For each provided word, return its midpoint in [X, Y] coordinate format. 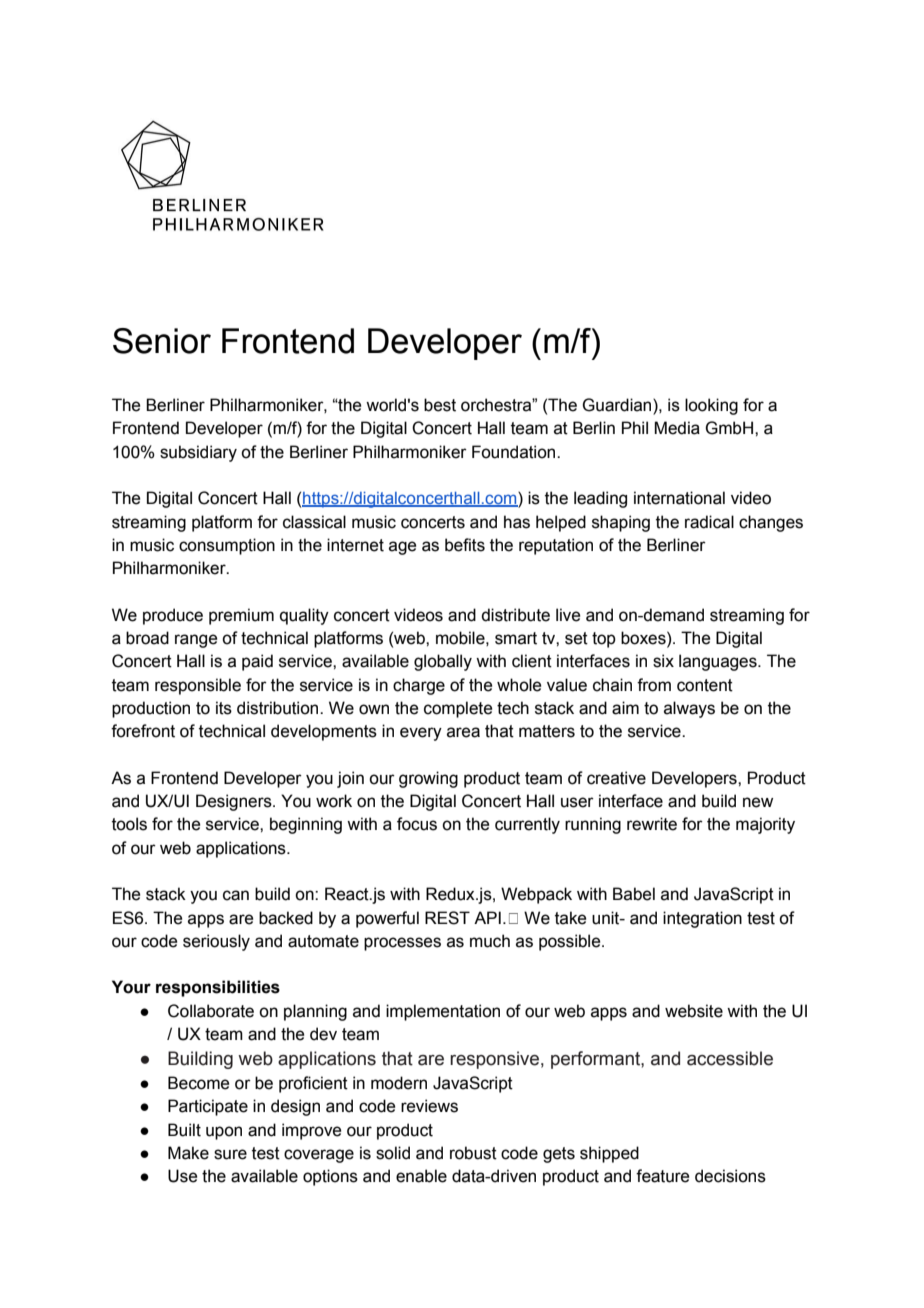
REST [447, 918]
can [236, 895]
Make [188, 1153]
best [440, 405]
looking [711, 406]
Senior [162, 341]
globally [443, 662]
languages [719, 662]
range [196, 641]
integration [702, 919]
